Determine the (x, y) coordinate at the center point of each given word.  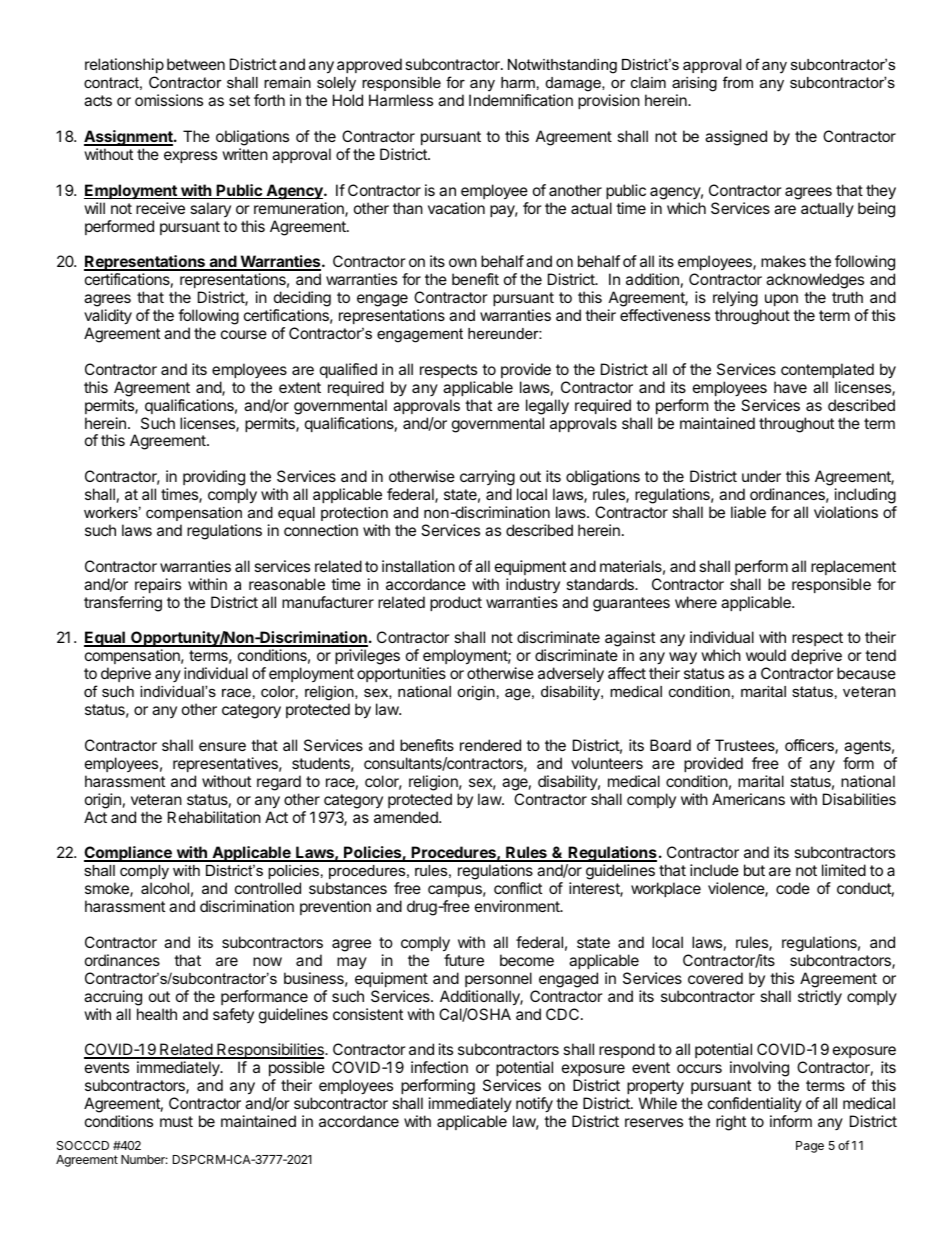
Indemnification (521, 100)
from (738, 82)
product (456, 603)
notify (534, 1105)
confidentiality (755, 1104)
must (176, 1121)
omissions (169, 100)
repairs (158, 585)
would (766, 655)
